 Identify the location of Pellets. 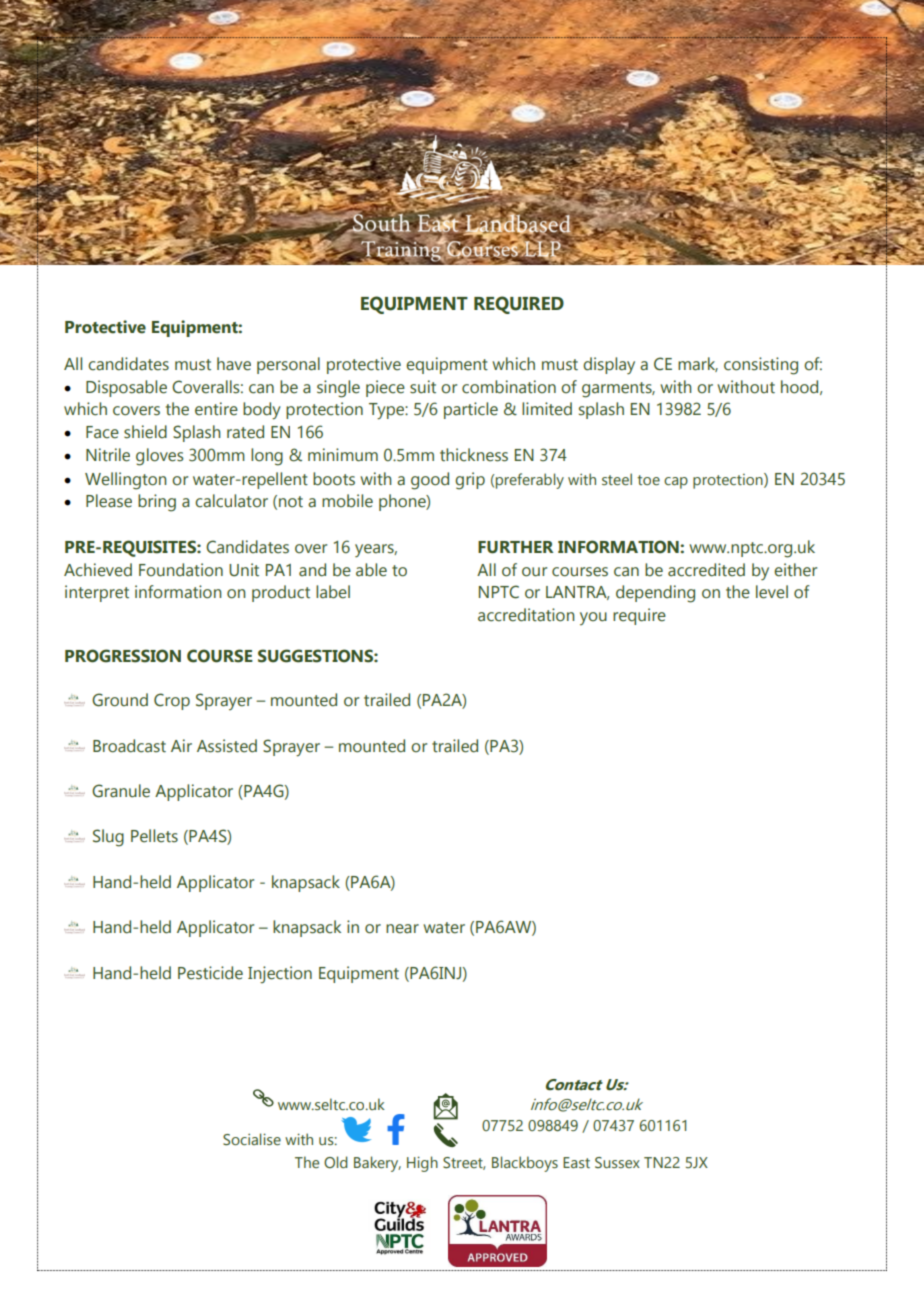
(154, 836).
